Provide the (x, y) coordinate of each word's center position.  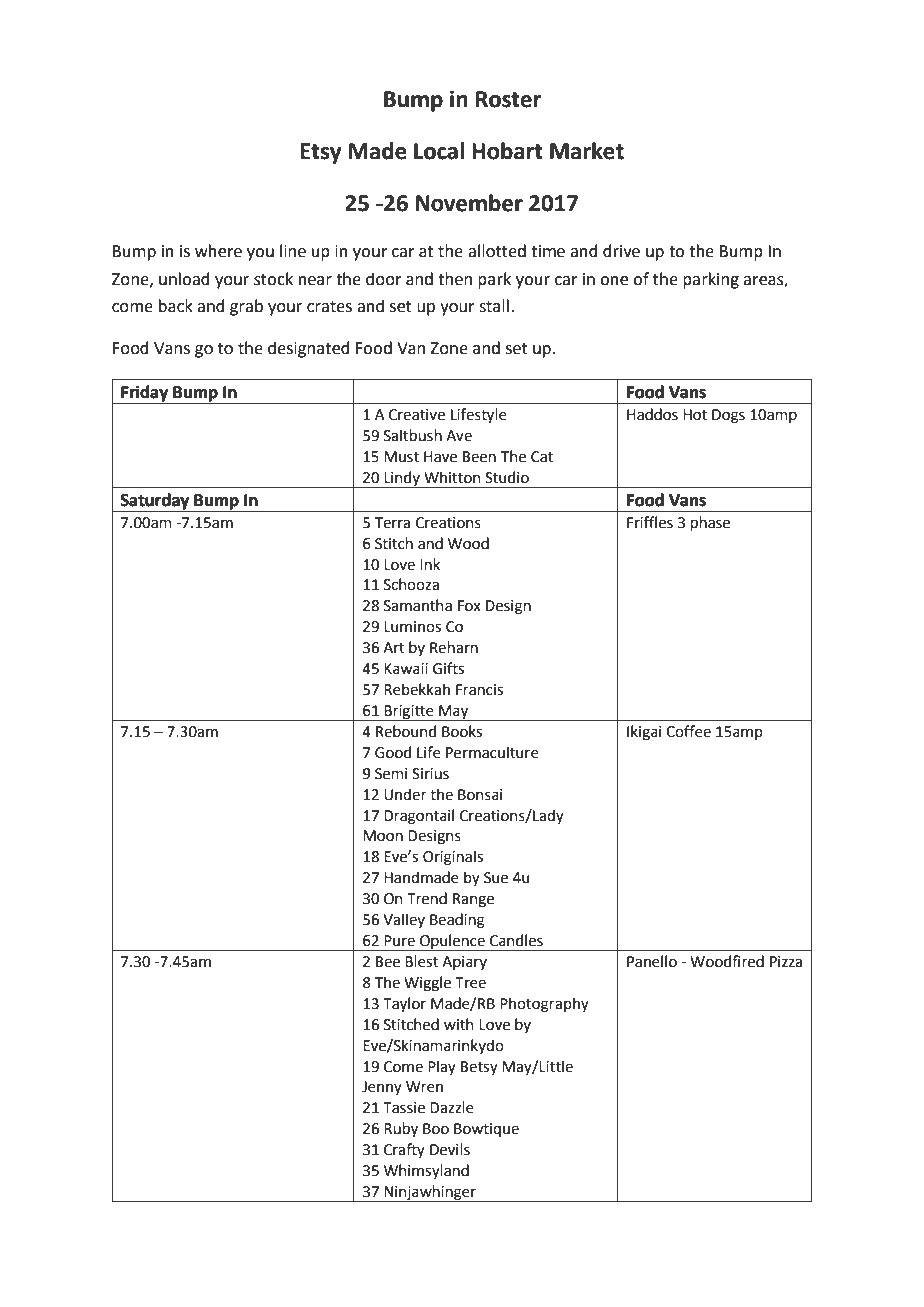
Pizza (786, 962)
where (218, 251)
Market (587, 151)
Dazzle (452, 1107)
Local (439, 151)
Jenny (382, 1088)
